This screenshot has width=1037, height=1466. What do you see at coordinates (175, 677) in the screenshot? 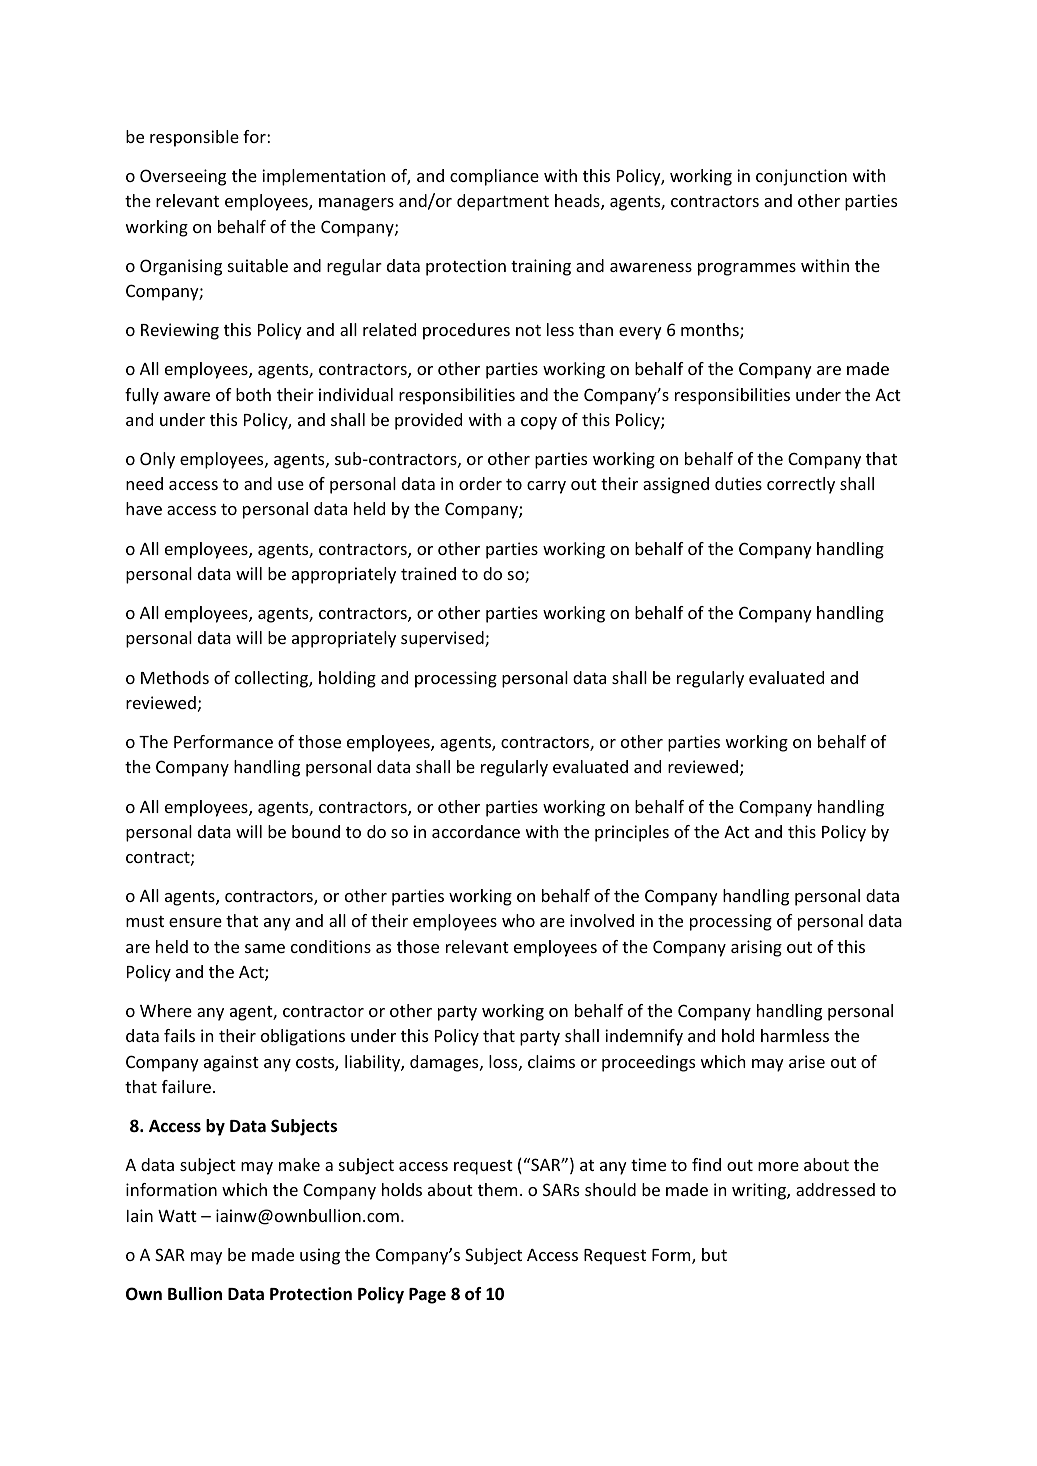
I see `Methods` at bounding box center [175, 677].
